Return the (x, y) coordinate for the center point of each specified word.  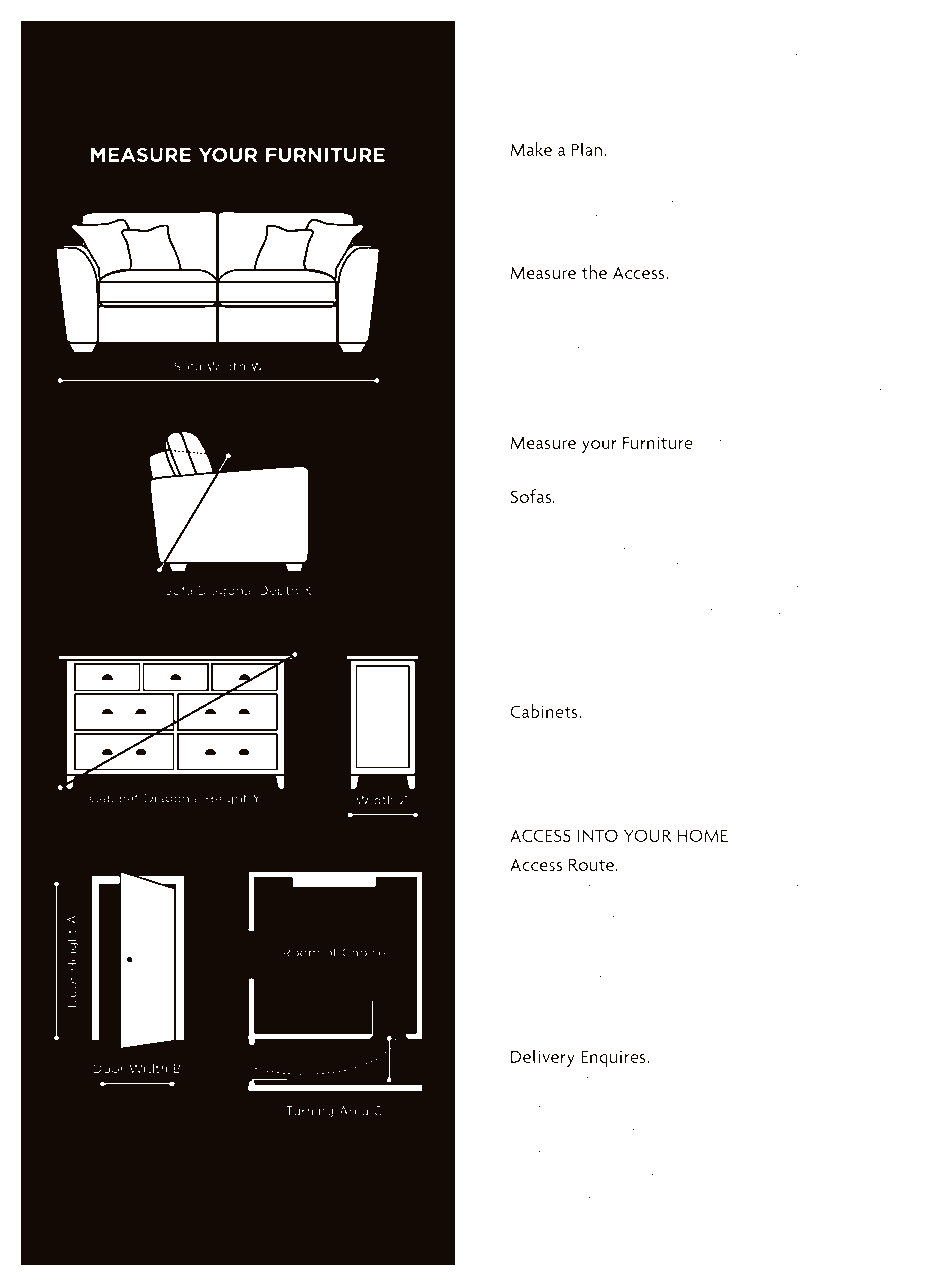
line (663, 588)
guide (829, 119)
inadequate (704, 1178)
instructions (859, 1177)
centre (586, 589)
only (553, 1224)
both (709, 71)
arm (850, 590)
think (550, 71)
